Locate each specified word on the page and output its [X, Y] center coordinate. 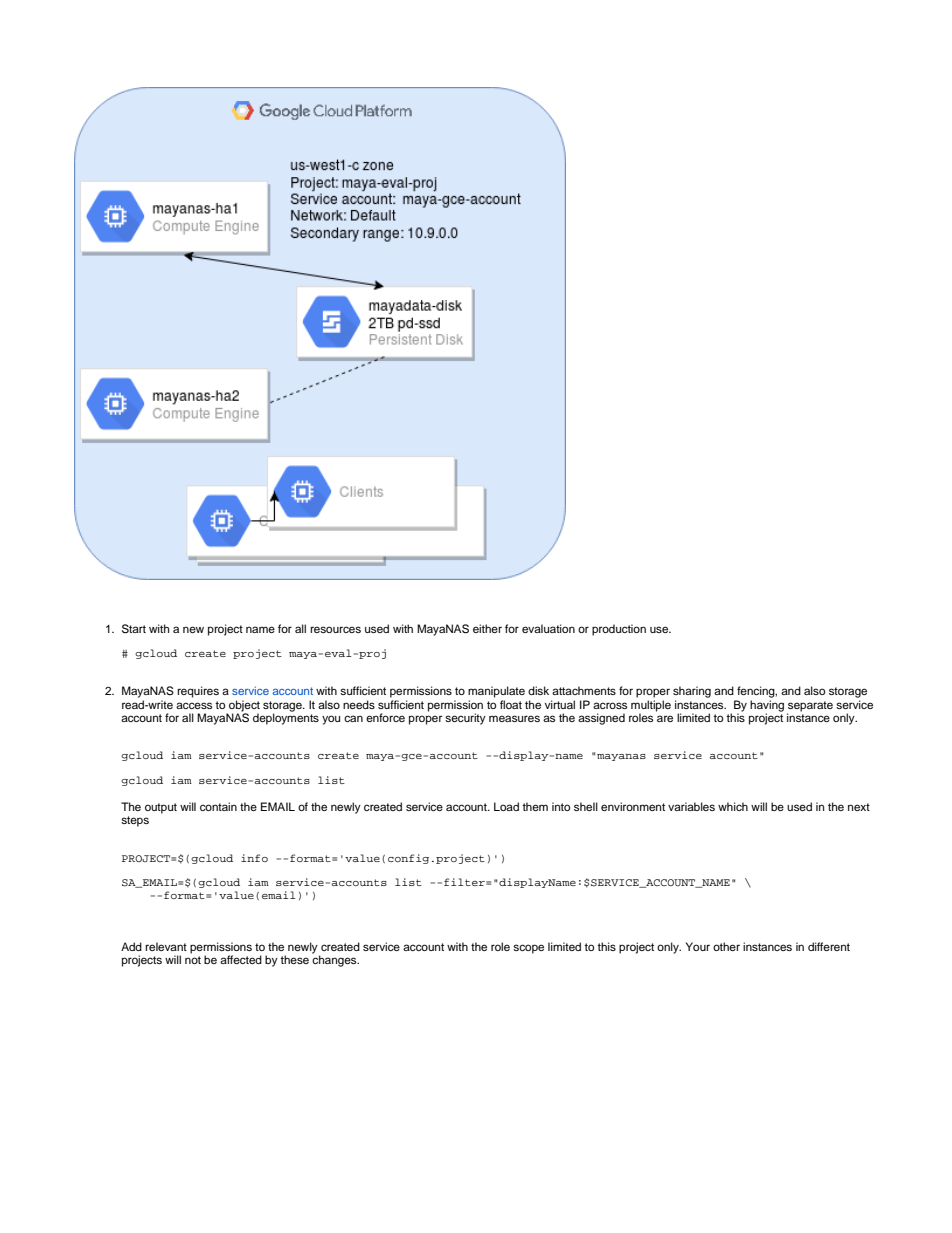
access [194, 705]
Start [134, 629]
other [726, 946]
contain [218, 806]
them [535, 806]
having [767, 707]
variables [691, 806]
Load [506, 806]
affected [241, 959]
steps [135, 821]
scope [528, 949]
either [487, 628]
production [619, 630]
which [733, 806]
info [254, 858]
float [511, 704]
